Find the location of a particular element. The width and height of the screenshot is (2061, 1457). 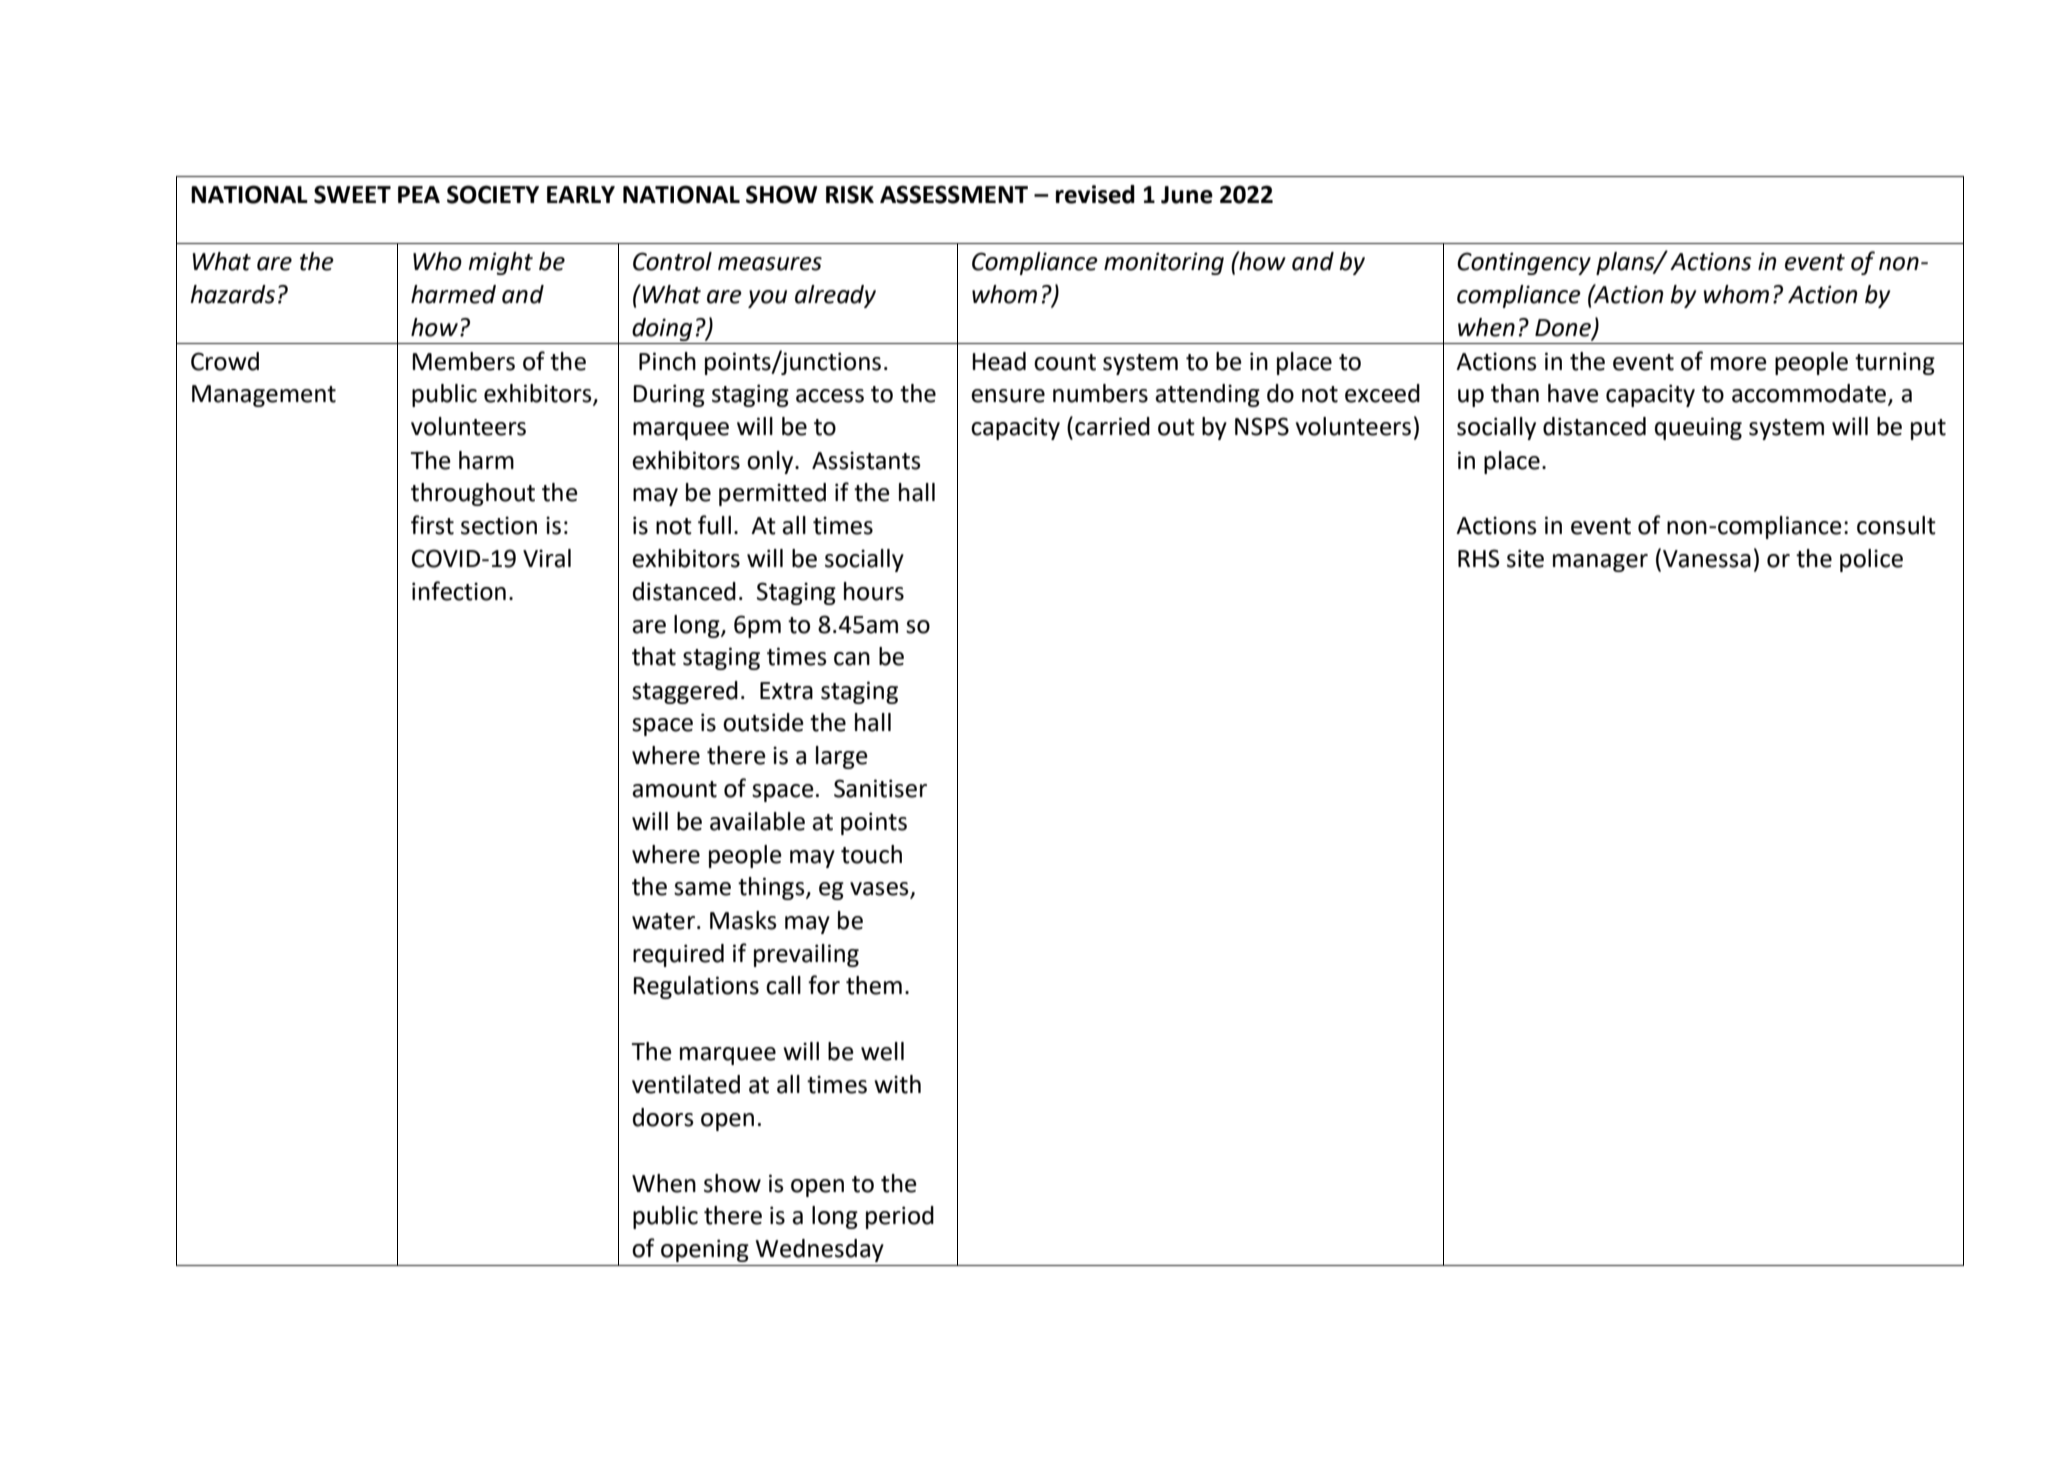

required is located at coordinates (678, 955).
